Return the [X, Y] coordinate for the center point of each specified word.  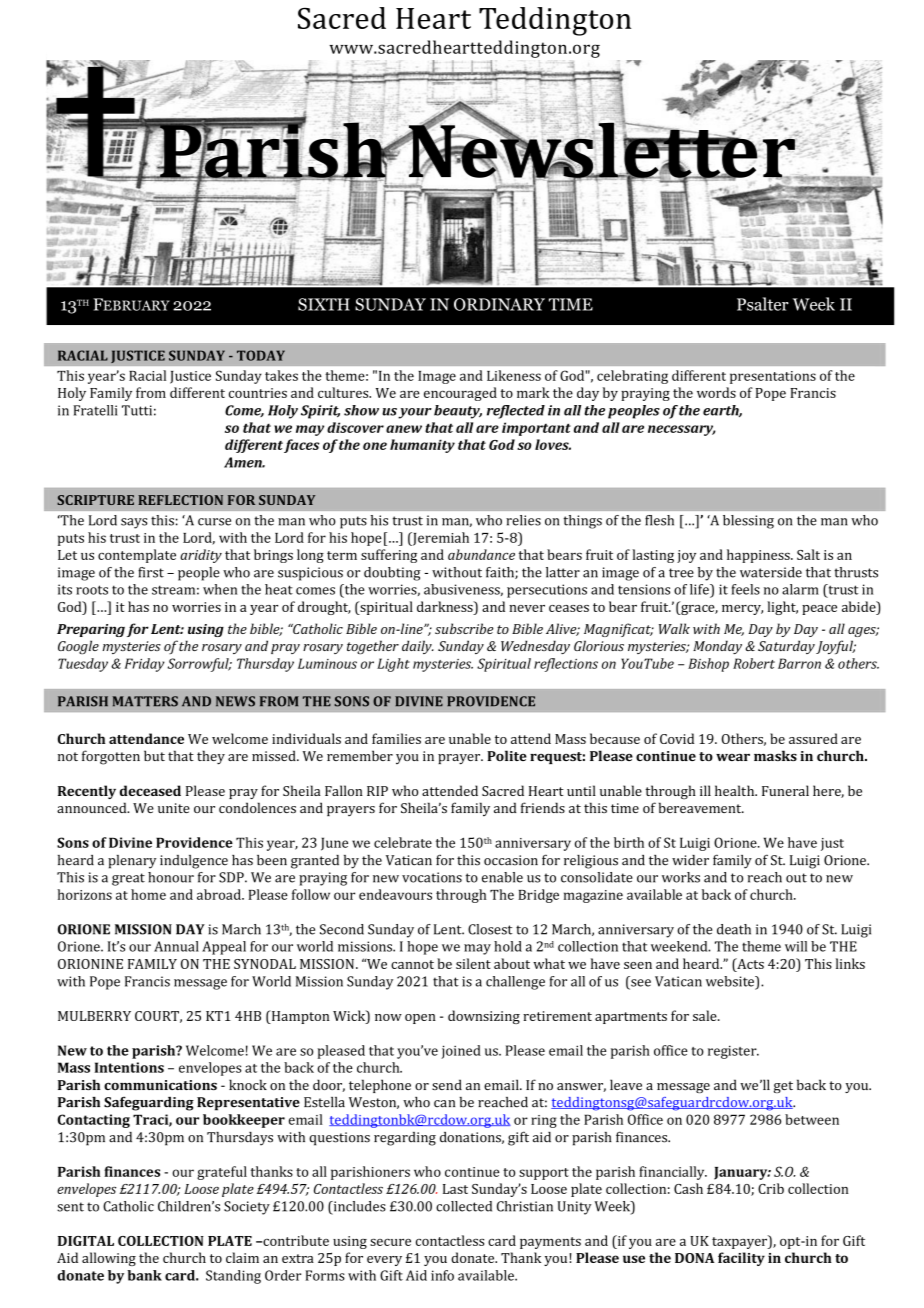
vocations [432, 877]
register [733, 1052]
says [134, 523]
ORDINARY [499, 304]
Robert [754, 663]
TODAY [261, 355]
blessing [748, 522]
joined [461, 1052]
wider [690, 860]
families [396, 738]
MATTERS [145, 701]
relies [523, 520]
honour [171, 877]
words [716, 392]
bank [144, 1275]
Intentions [129, 1067]
